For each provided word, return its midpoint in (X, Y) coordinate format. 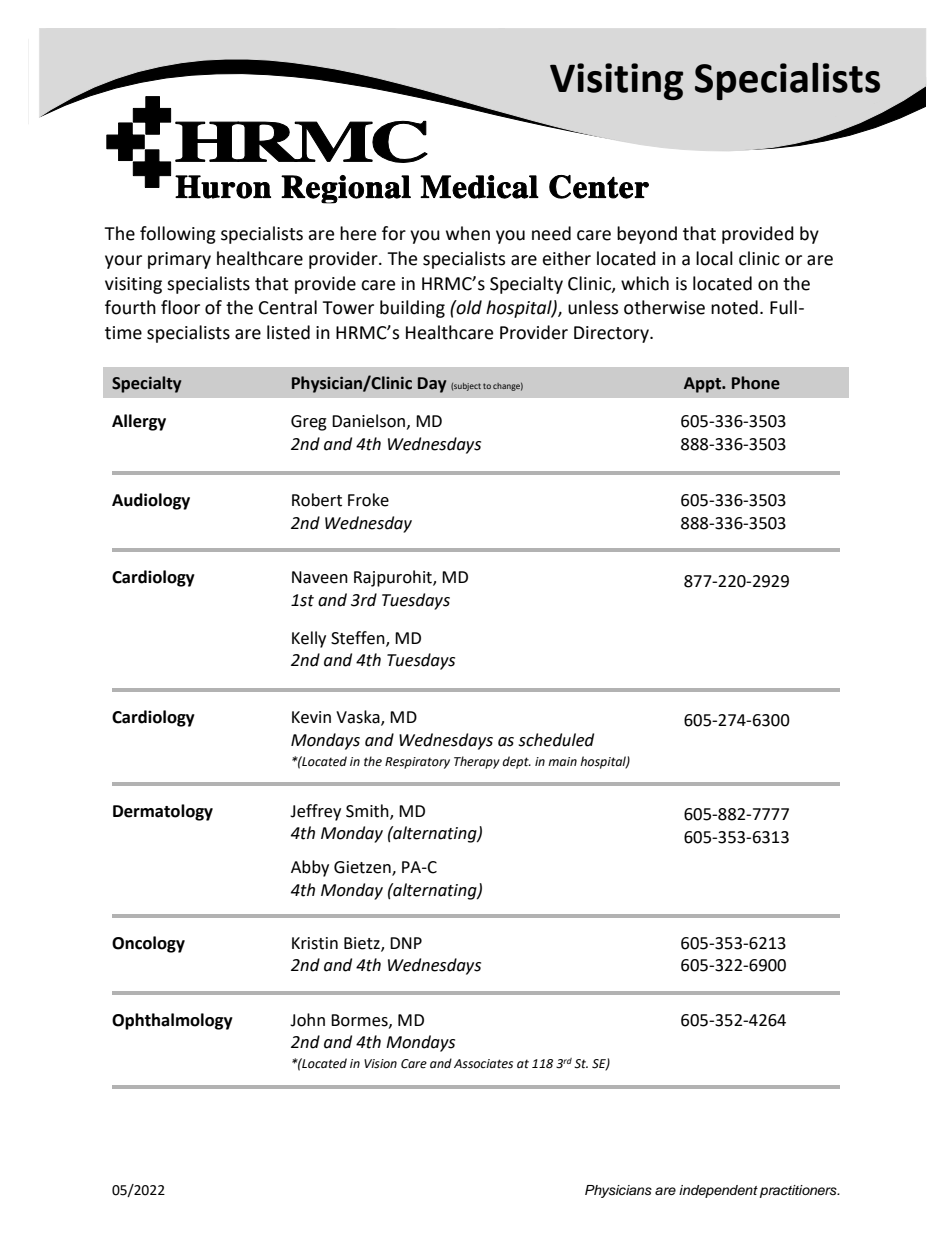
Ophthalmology (172, 1021)
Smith (368, 811)
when (468, 233)
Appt (704, 385)
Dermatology (163, 812)
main (562, 761)
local (714, 258)
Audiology (151, 501)
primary (179, 260)
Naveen (320, 577)
